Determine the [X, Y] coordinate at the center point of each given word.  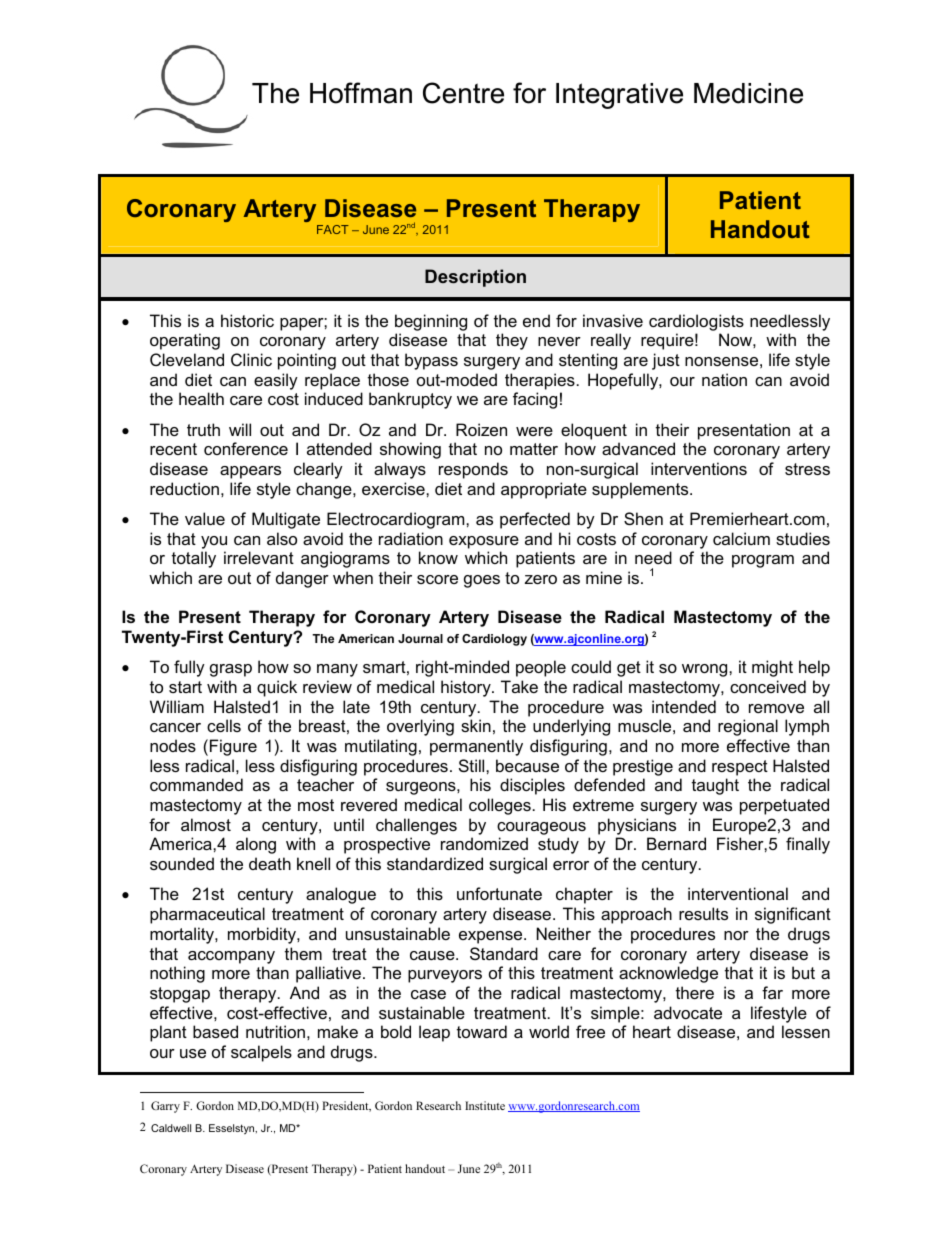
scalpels [261, 1053]
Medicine [748, 93]
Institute [485, 1105]
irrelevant [259, 557]
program [763, 561]
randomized [484, 843]
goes [482, 581]
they [512, 341]
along [256, 845]
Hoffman [361, 93]
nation [724, 379]
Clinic [251, 359]
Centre [463, 93]
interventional [738, 893]
